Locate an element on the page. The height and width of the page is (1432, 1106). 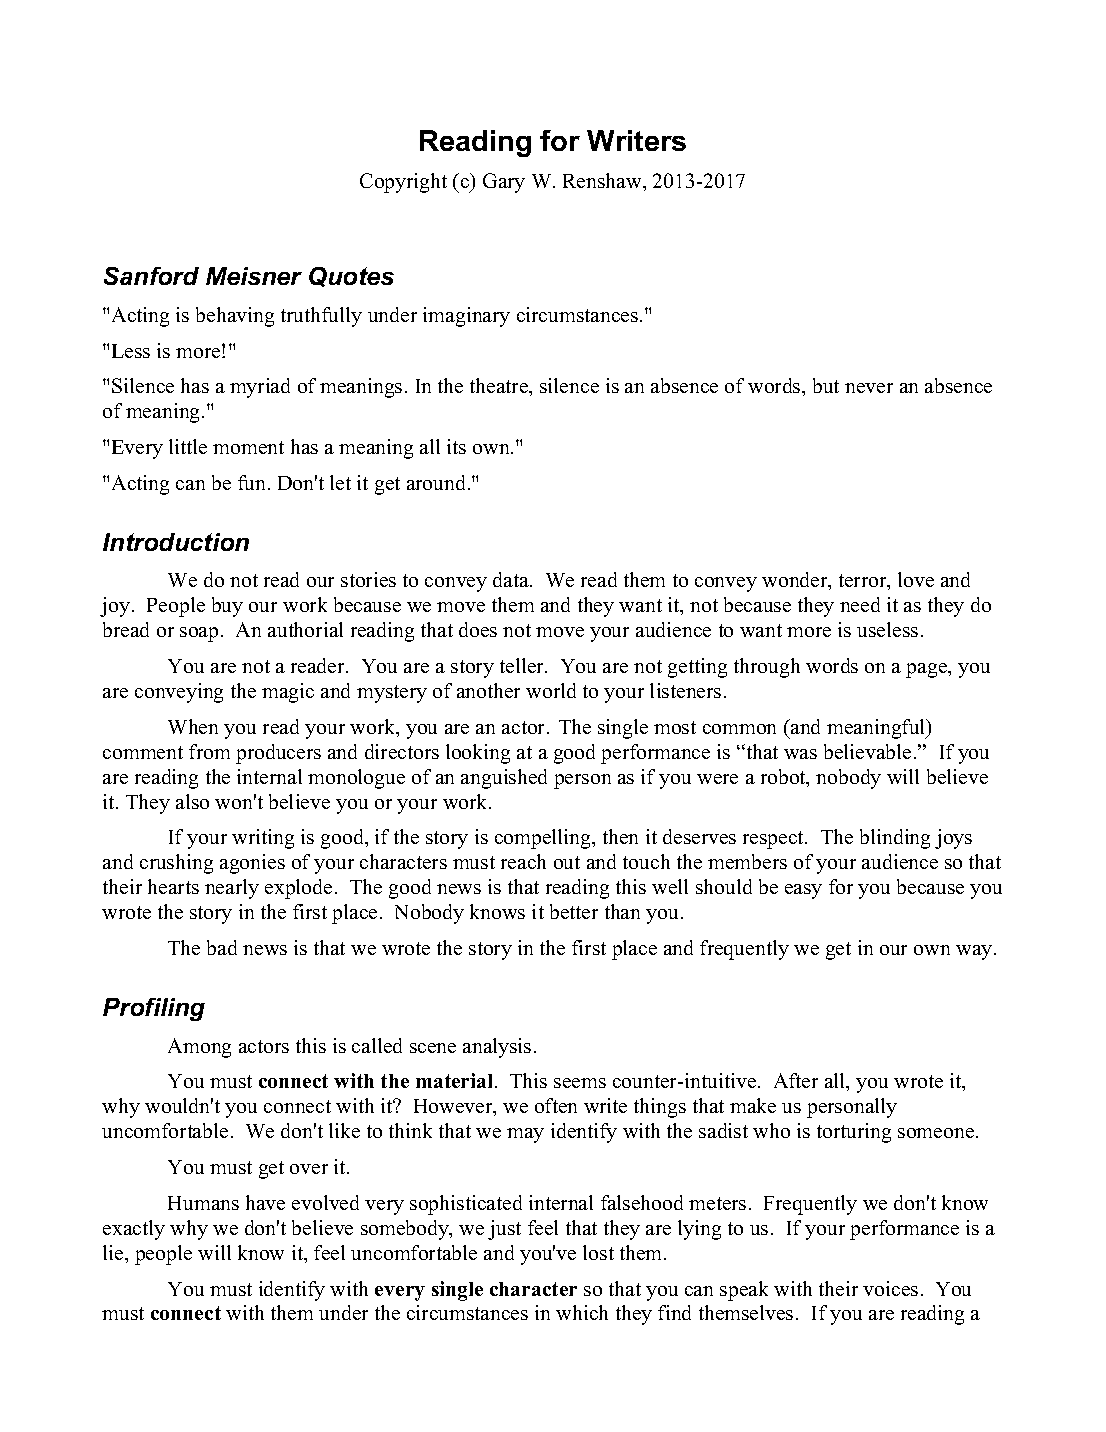
Humans is located at coordinates (203, 1203).
